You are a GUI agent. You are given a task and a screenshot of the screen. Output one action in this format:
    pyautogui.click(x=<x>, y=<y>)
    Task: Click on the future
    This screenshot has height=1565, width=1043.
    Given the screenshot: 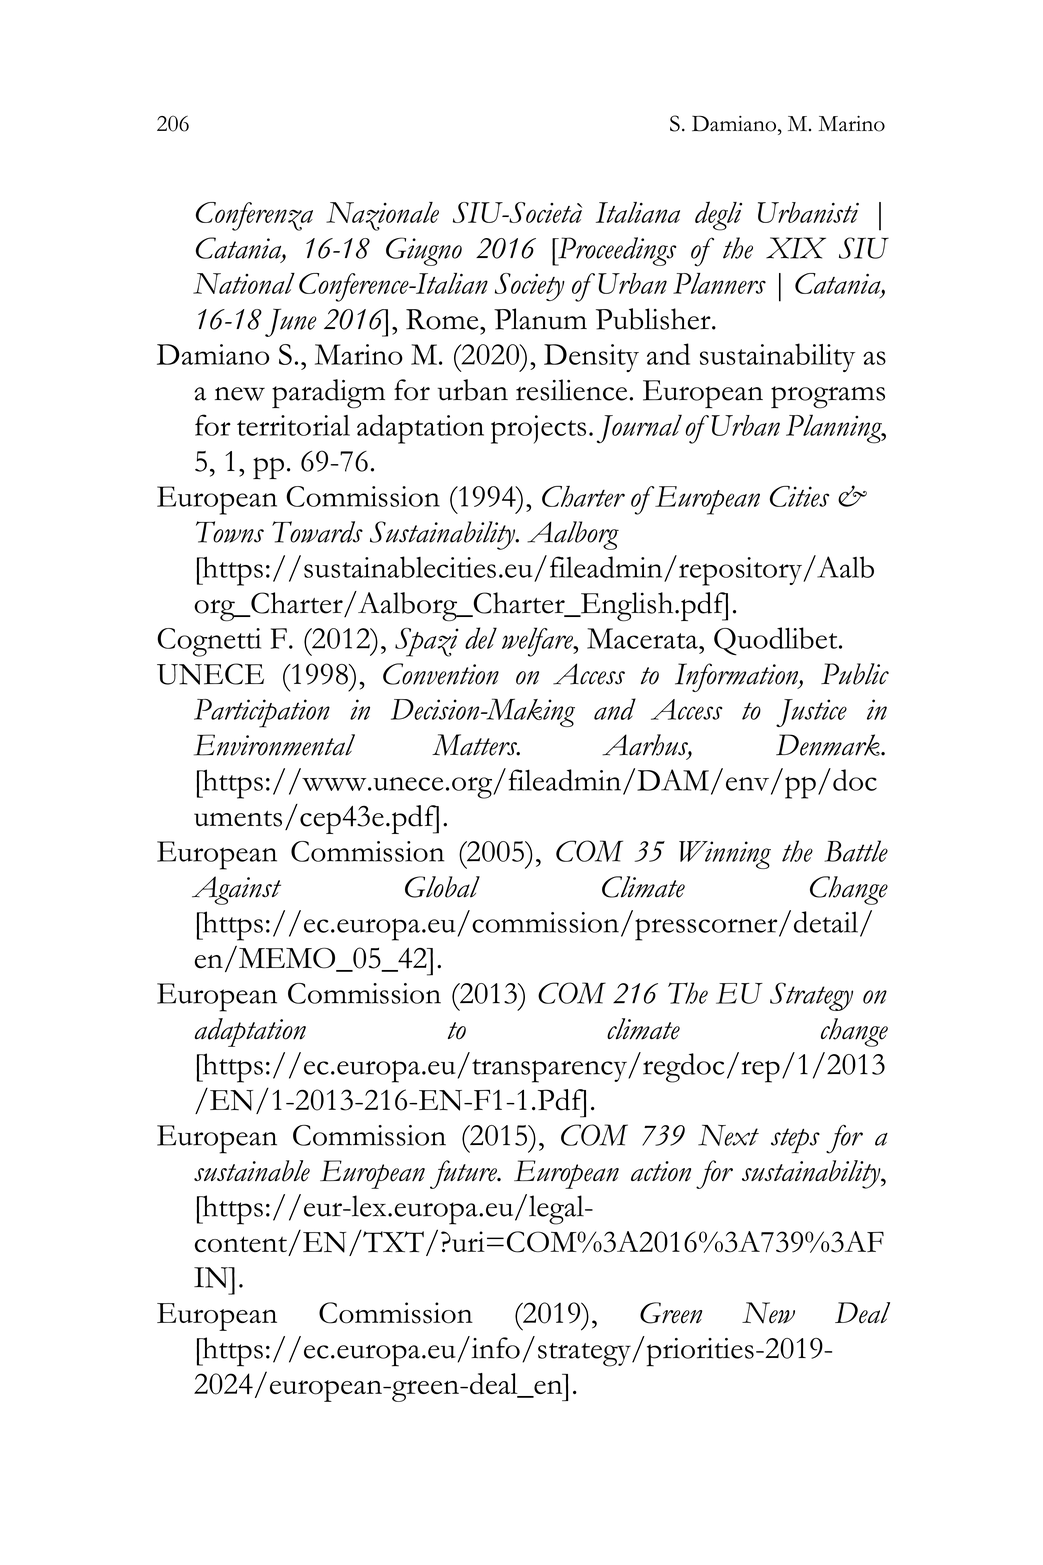 What is the action you would take?
    pyautogui.click(x=464, y=1174)
